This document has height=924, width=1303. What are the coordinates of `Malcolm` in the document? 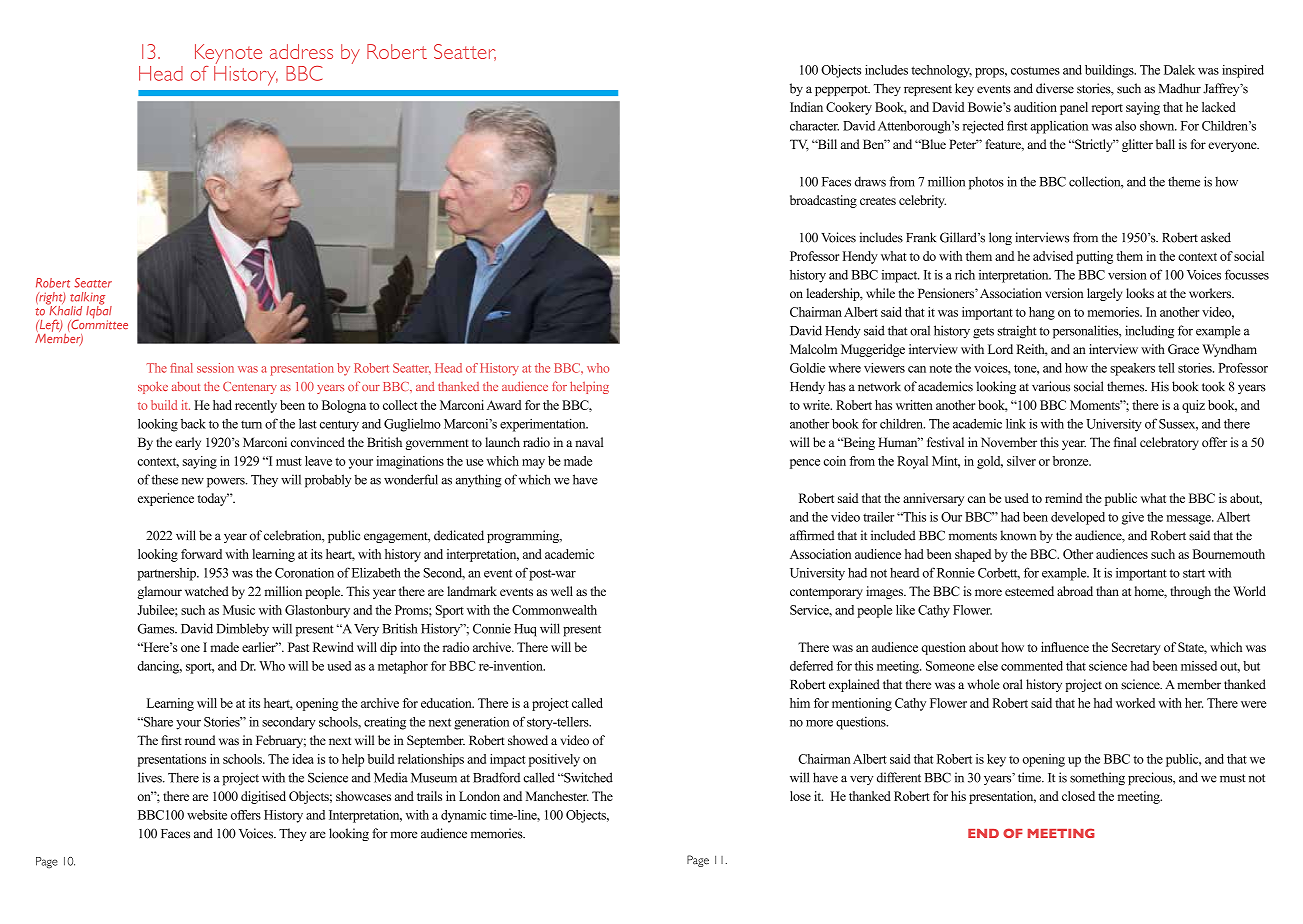 It's located at (813, 349).
